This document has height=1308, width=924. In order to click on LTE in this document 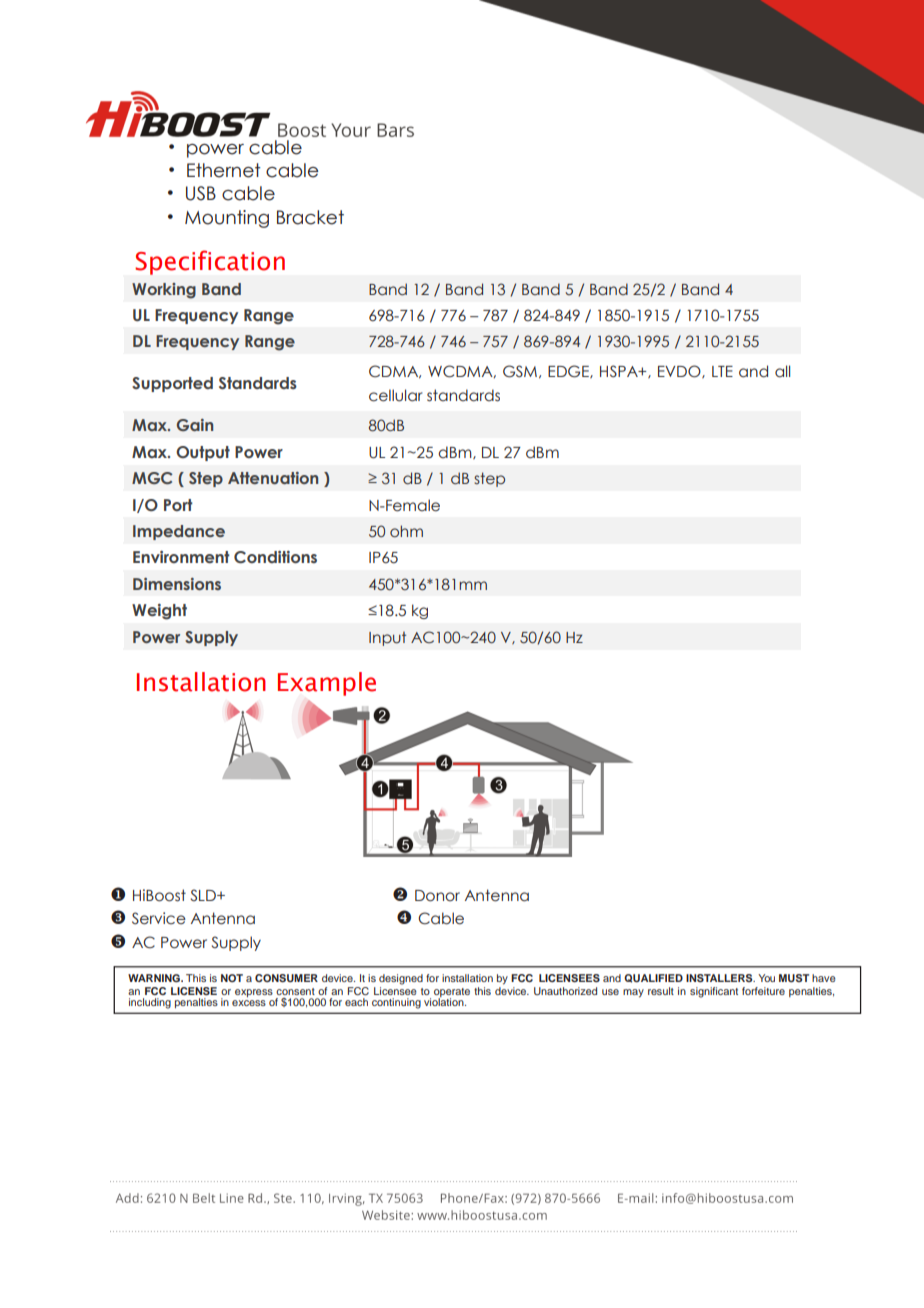, I will do `click(722, 371)`.
